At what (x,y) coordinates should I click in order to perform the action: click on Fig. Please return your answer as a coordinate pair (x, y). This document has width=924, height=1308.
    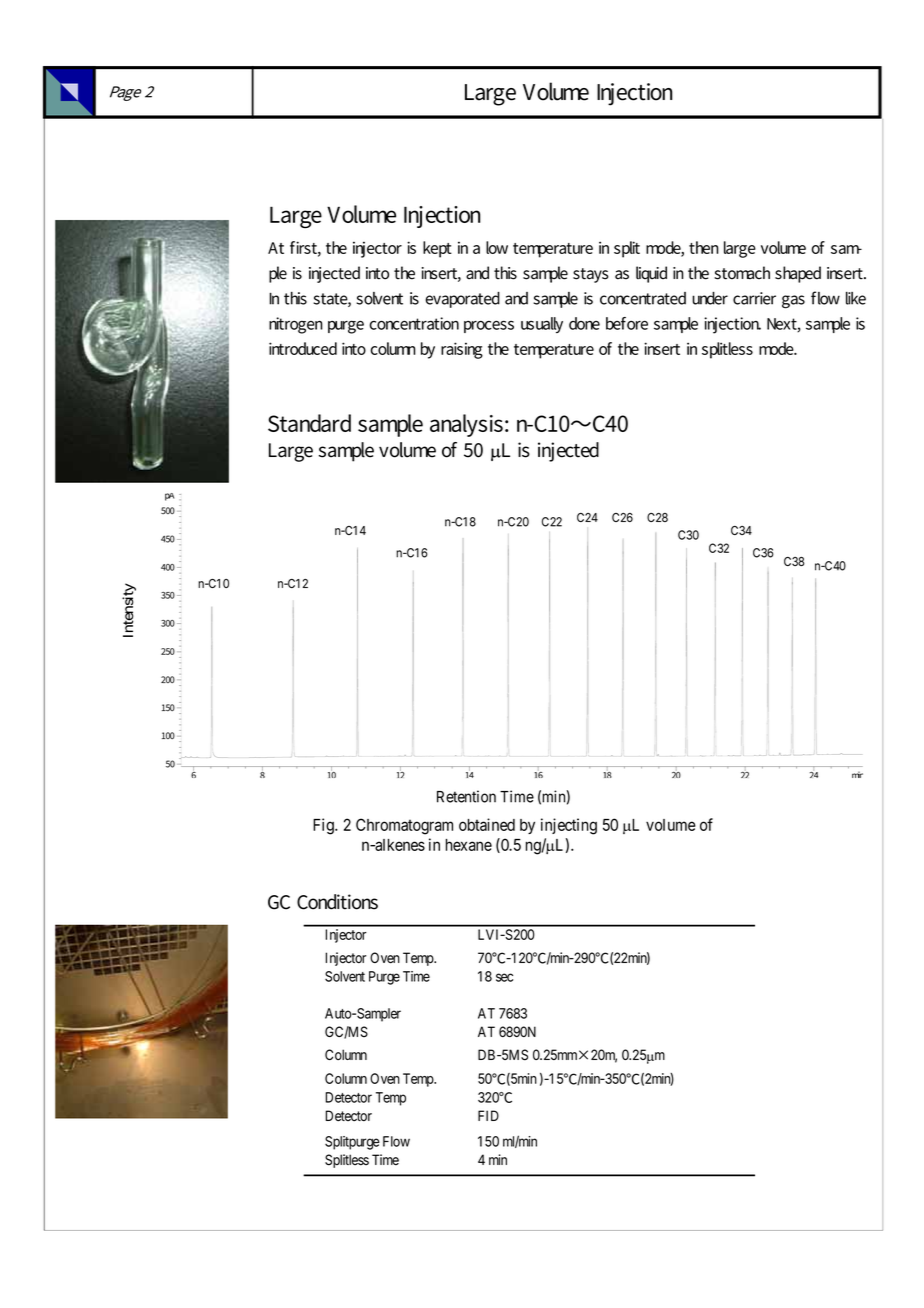
    Looking at the image, I should click on (324, 826).
